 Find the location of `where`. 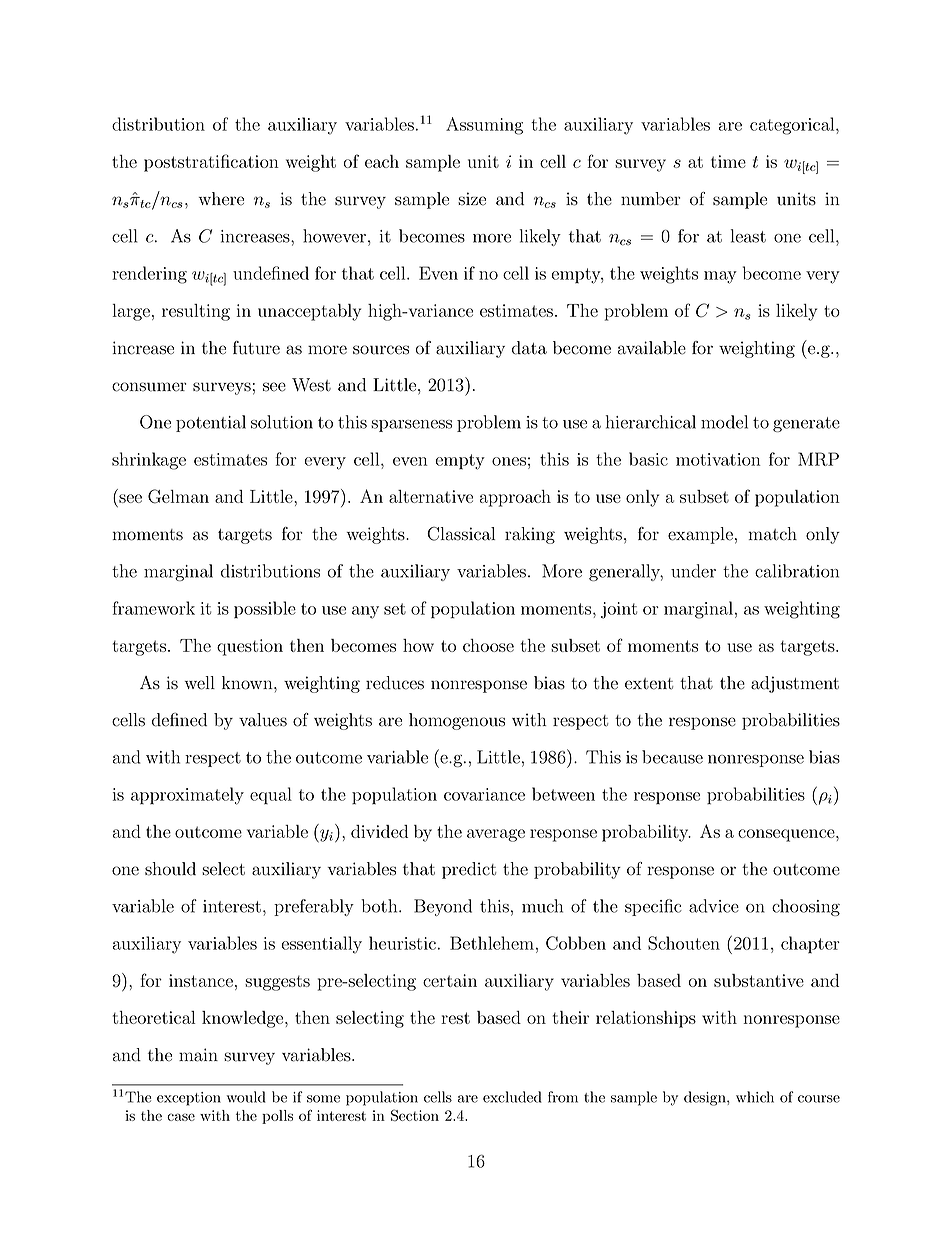

where is located at coordinates (221, 199).
